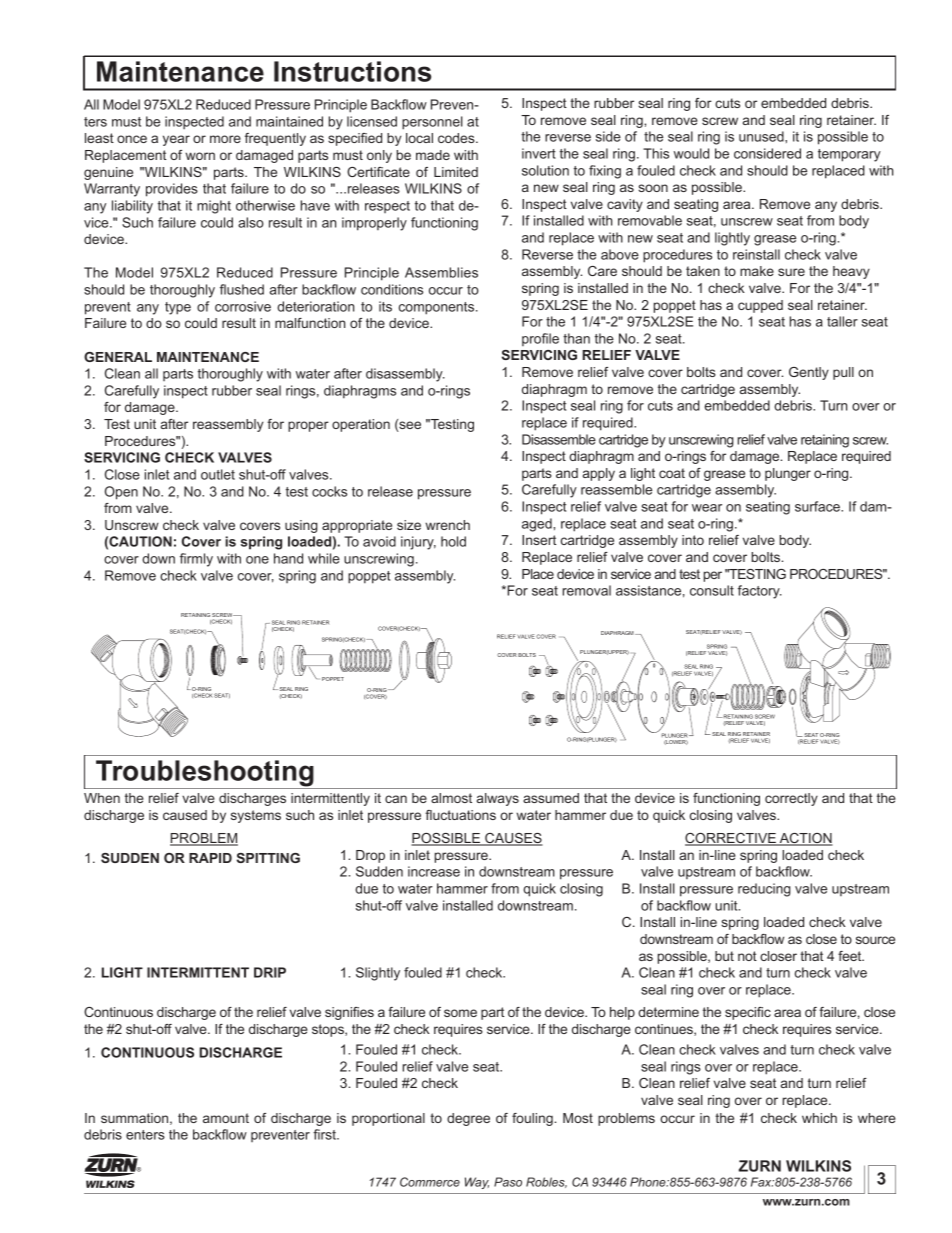  I want to click on factory, so click(760, 592).
